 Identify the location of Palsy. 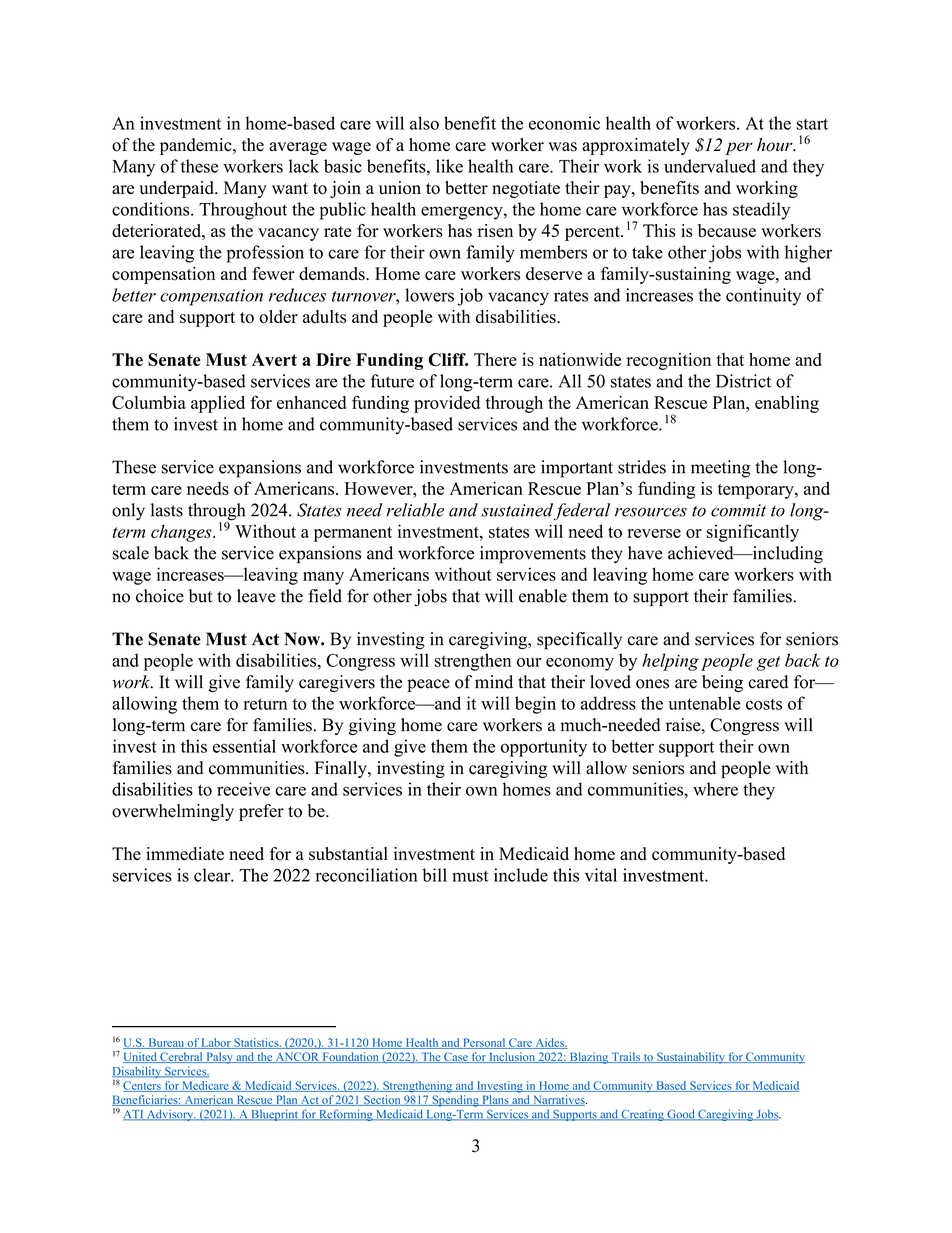
(219, 1058).
